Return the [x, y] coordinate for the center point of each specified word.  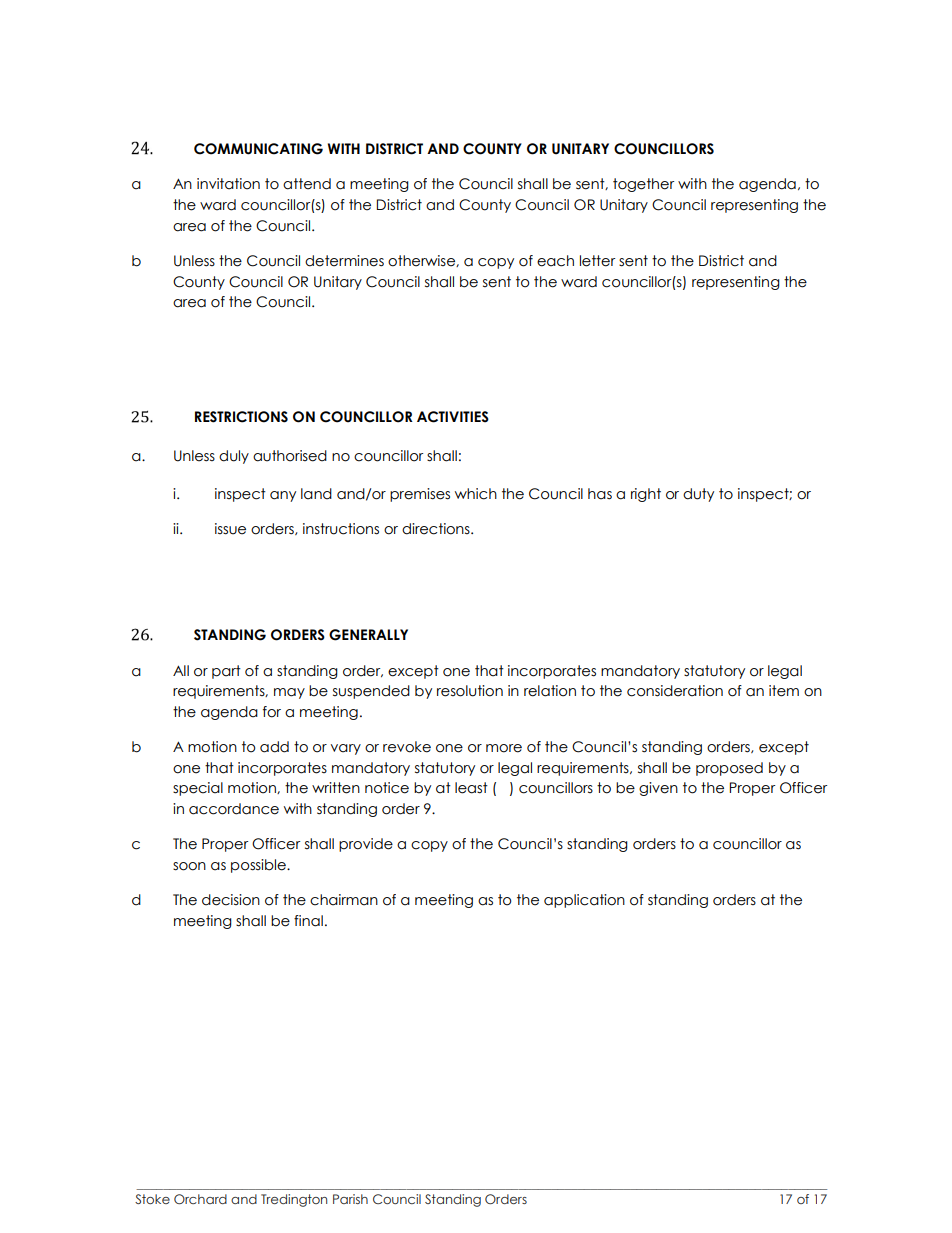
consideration [675, 691]
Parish [350, 1199]
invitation [228, 184]
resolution [470, 691]
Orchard [200, 1199]
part [226, 672]
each [555, 261]
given [658, 789]
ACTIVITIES [453, 417]
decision [231, 900]
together [643, 185]
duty [698, 495]
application [584, 901]
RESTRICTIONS [241, 417]
